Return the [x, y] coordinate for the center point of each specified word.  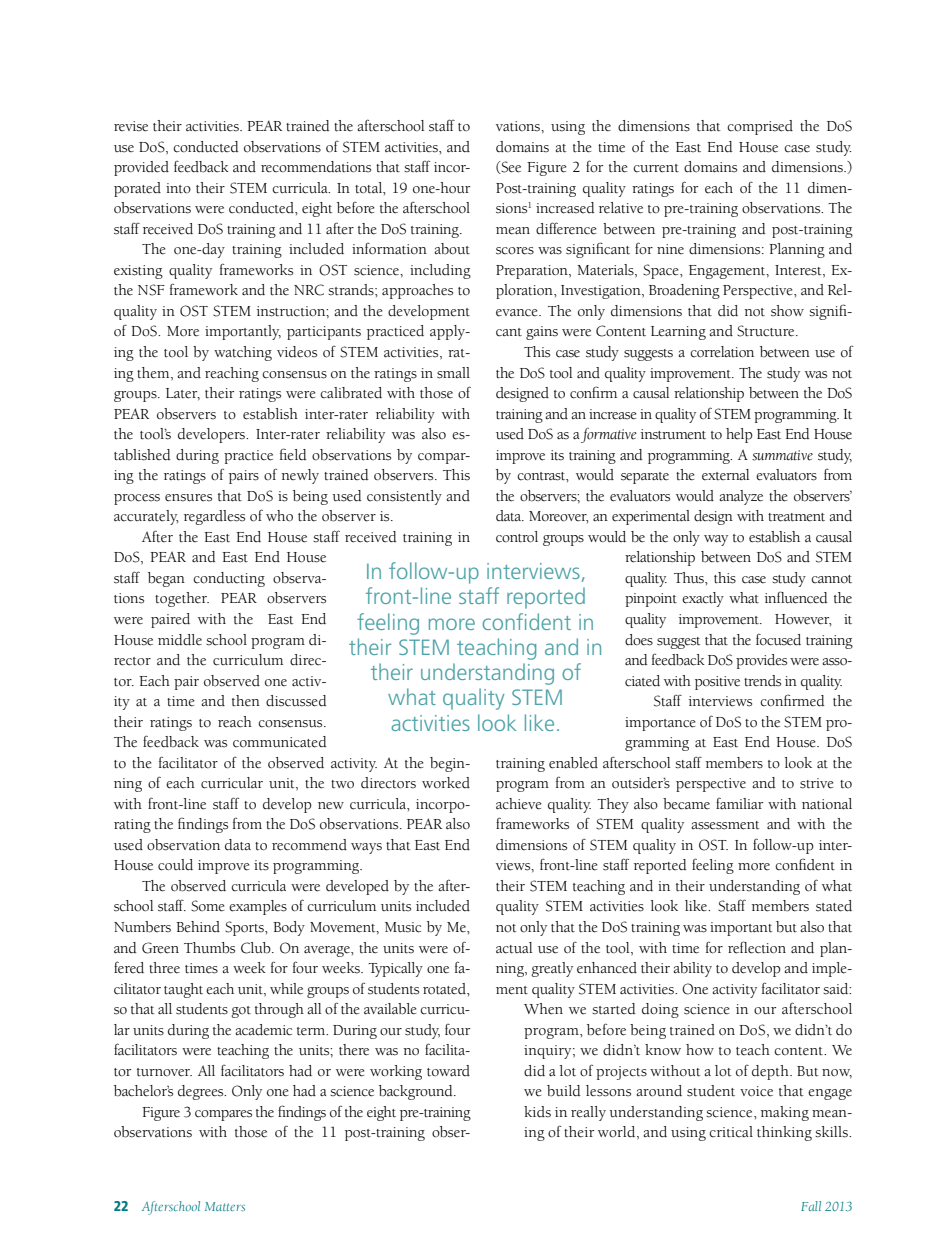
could [175, 865]
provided [141, 168]
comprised [760, 127]
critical [731, 1132]
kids [537, 1112]
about [452, 249]
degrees [202, 1092]
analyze [741, 497]
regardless [214, 517]
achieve [519, 804]
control [517, 537]
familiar [739, 803]
